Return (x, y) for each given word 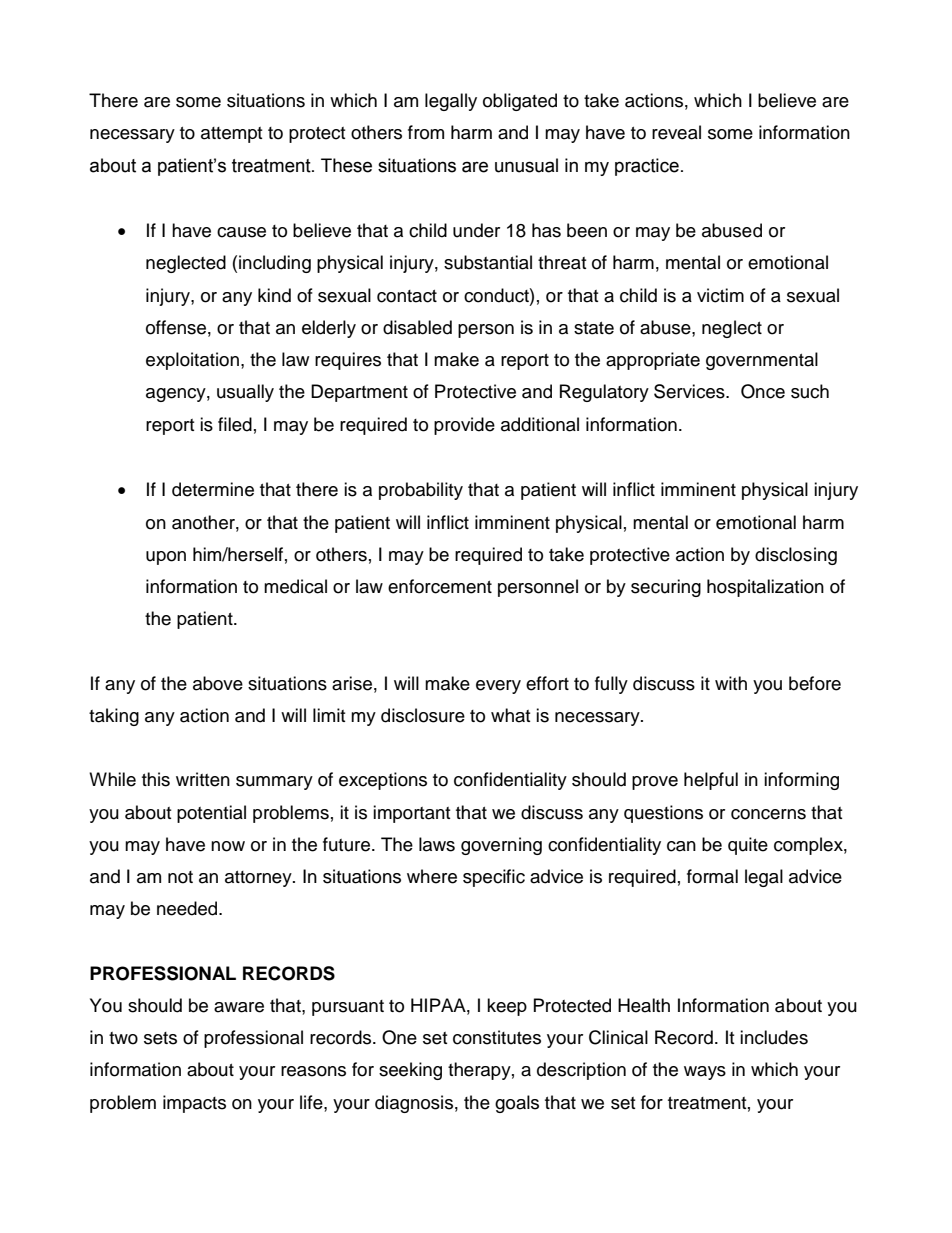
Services (690, 391)
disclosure (423, 715)
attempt (231, 135)
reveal (676, 132)
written (203, 779)
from (426, 132)
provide (464, 426)
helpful (711, 781)
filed (235, 424)
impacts (194, 1104)
